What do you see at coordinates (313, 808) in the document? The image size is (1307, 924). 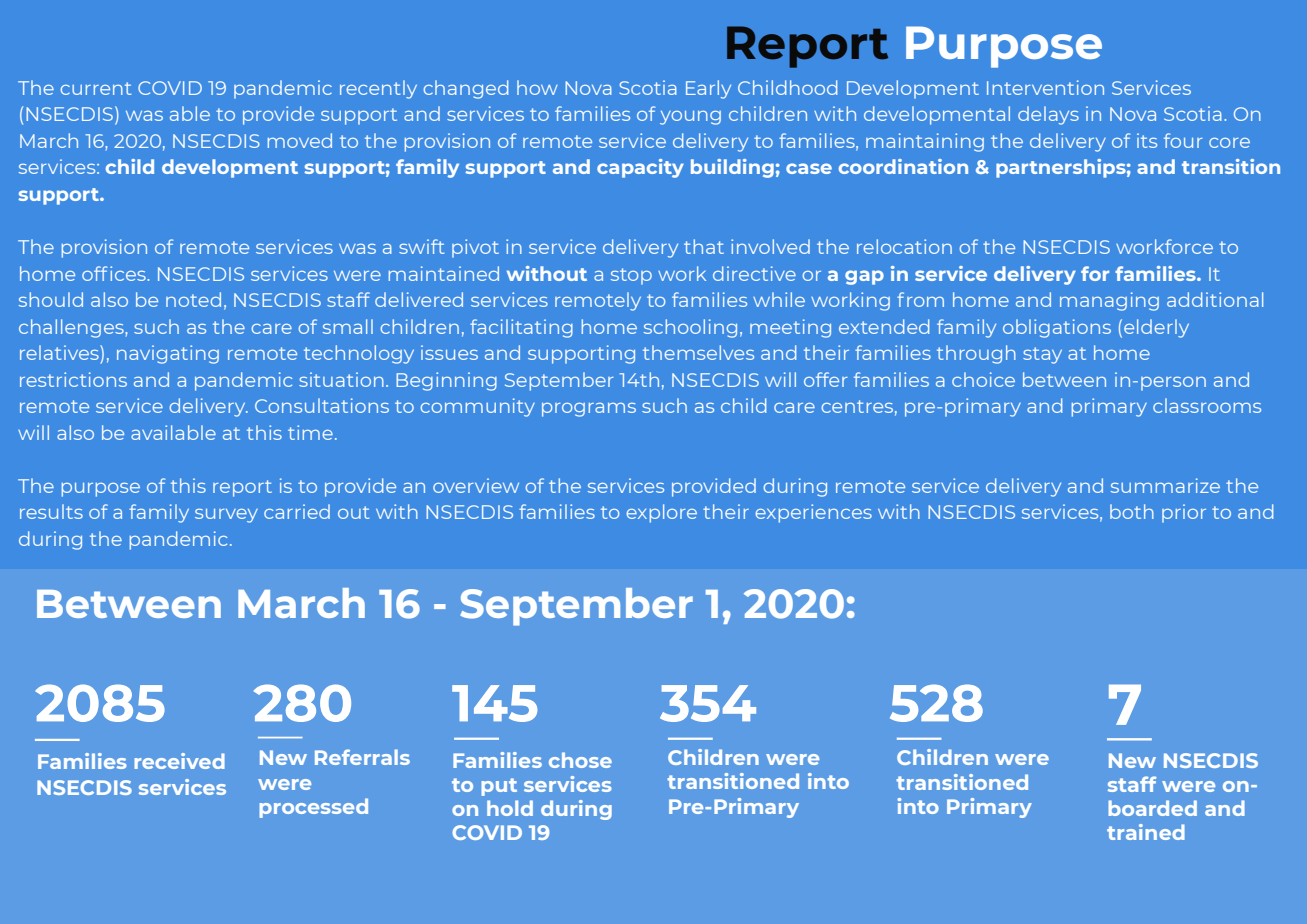 I see `processed` at bounding box center [313, 808].
